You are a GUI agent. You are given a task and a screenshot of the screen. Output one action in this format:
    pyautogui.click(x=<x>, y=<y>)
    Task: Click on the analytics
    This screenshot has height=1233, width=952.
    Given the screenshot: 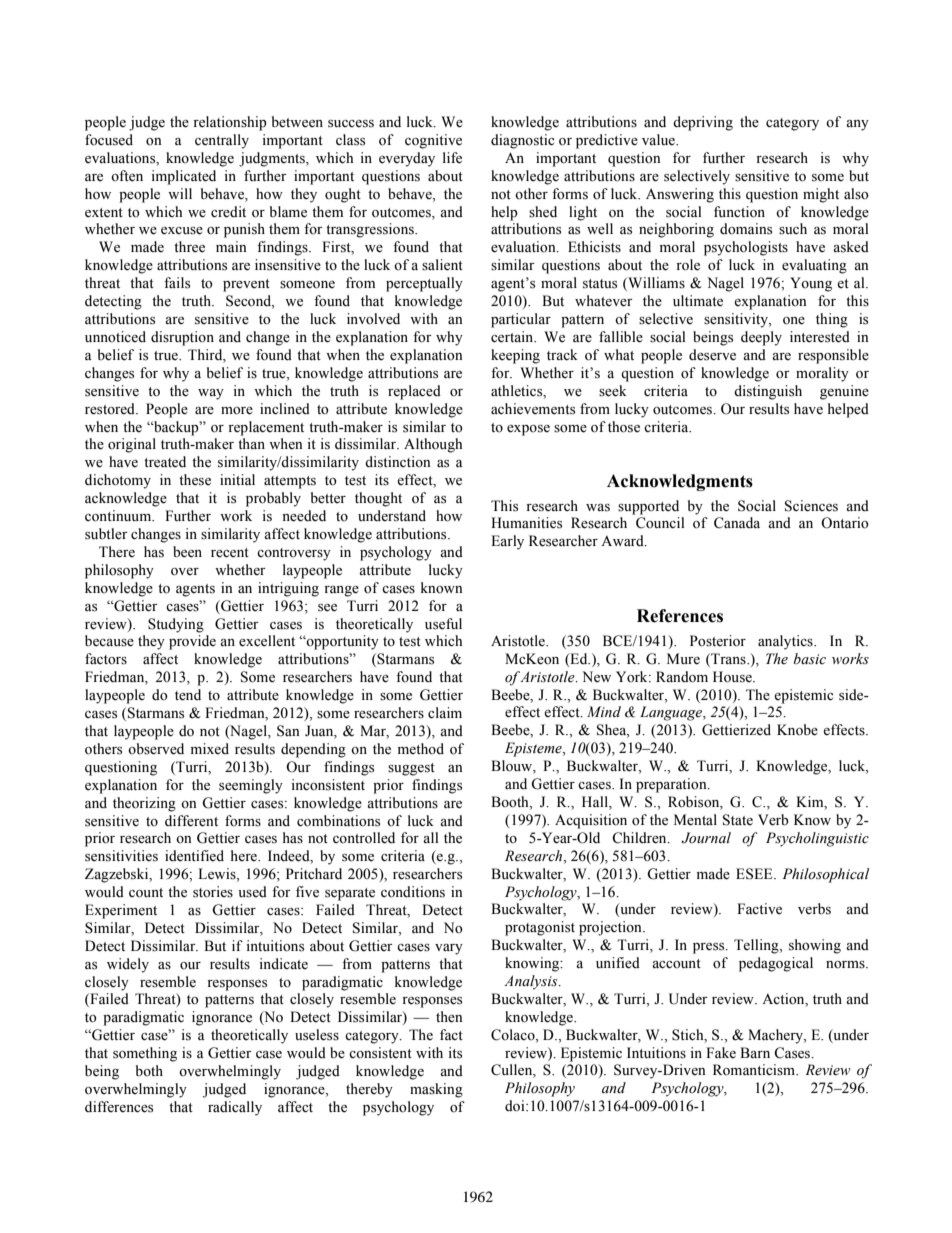 What is the action you would take?
    pyautogui.click(x=786, y=642)
